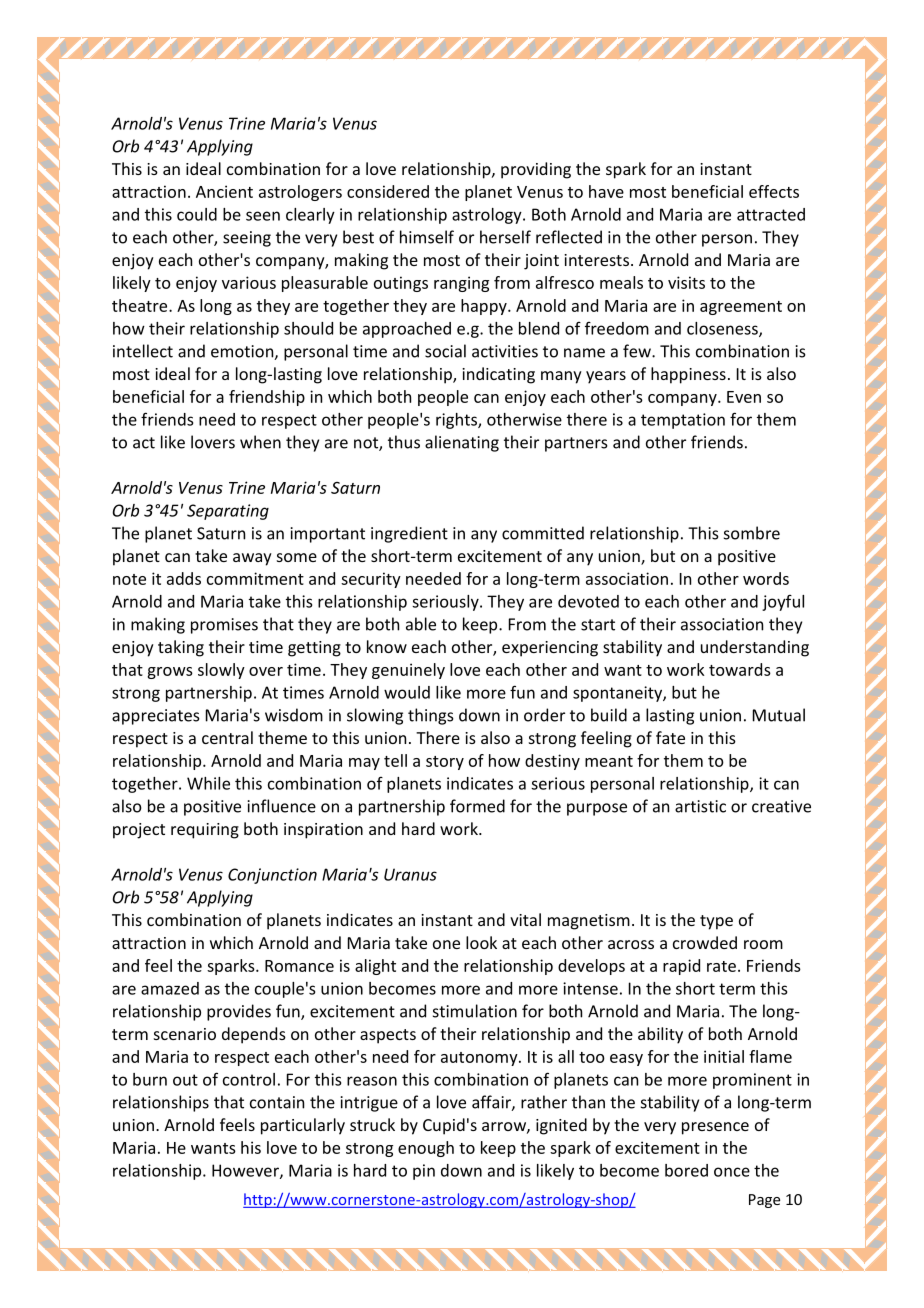 Image resolution: width=924 pixels, height=1308 pixels. What do you see at coordinates (771, 214) in the screenshot?
I see `attracted` at bounding box center [771, 214].
